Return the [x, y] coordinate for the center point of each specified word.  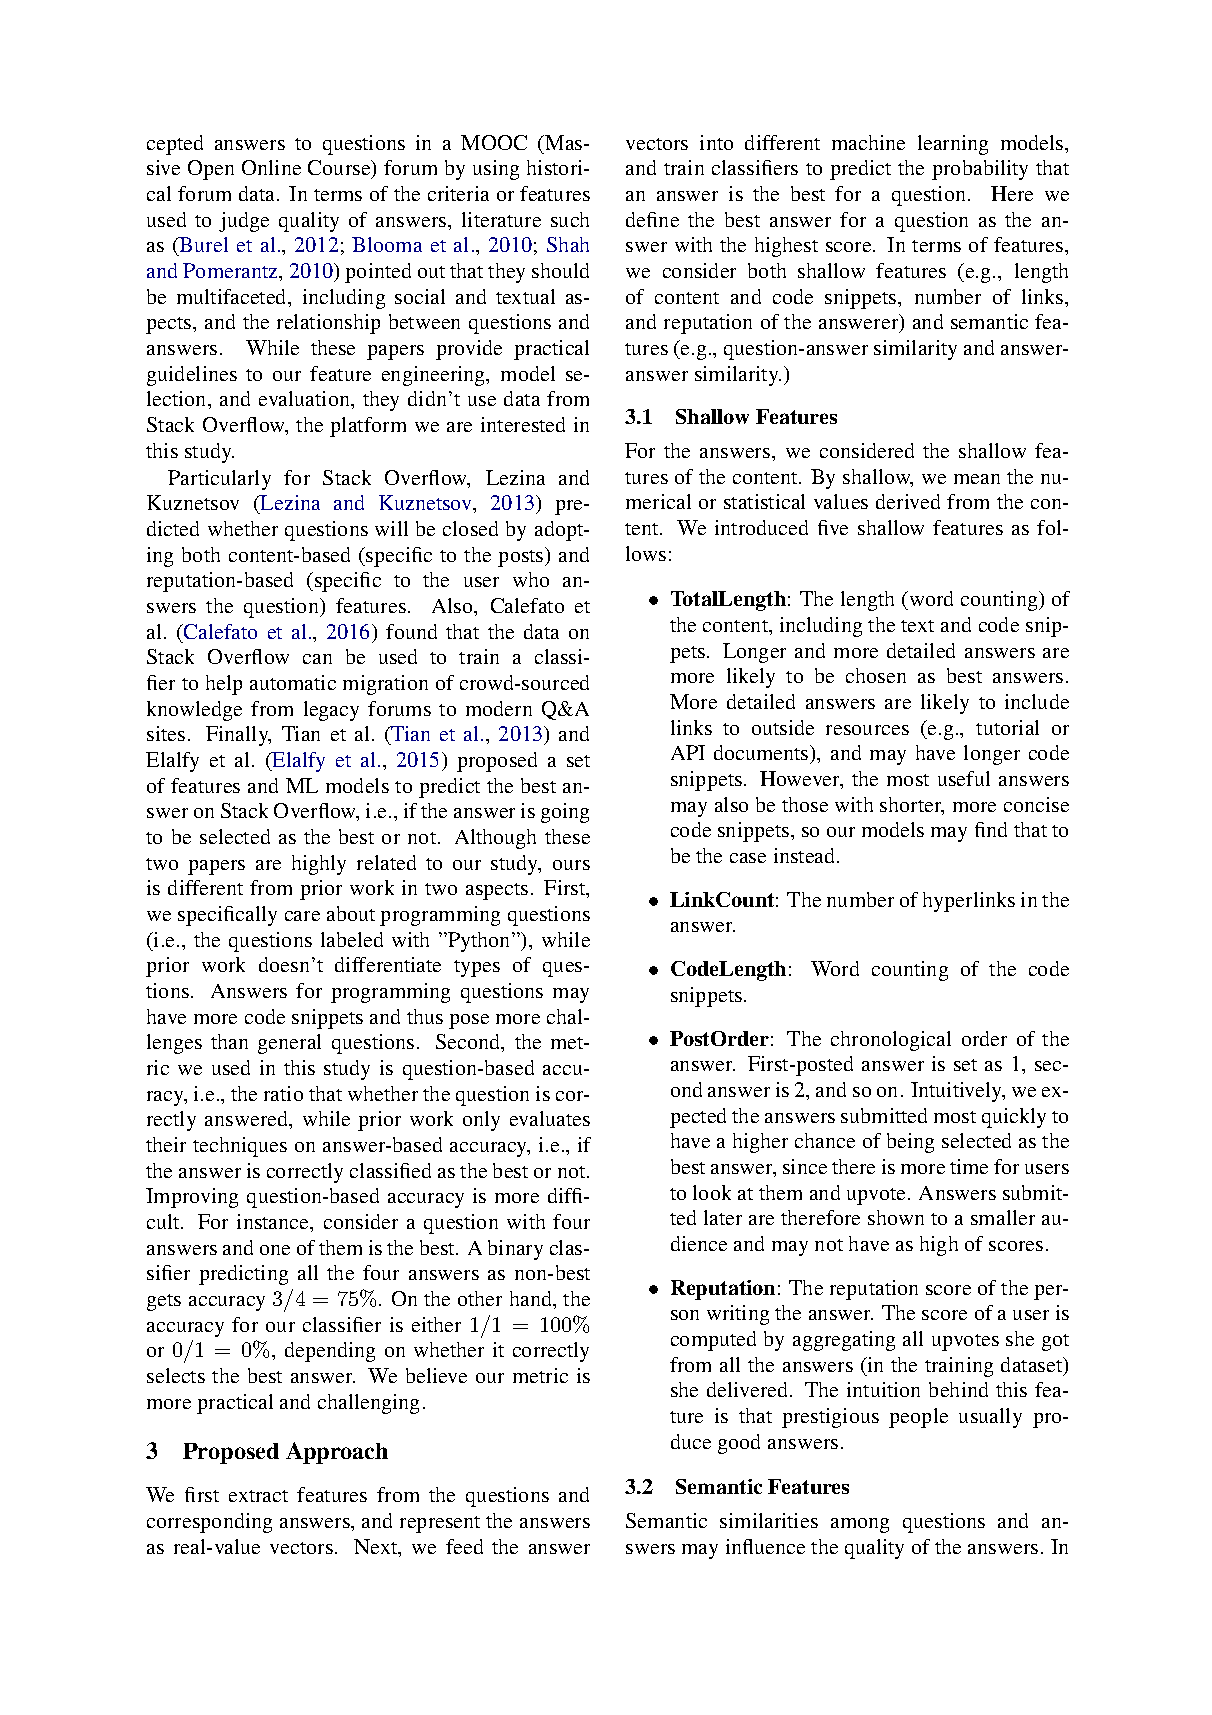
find [991, 829]
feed [464, 1546]
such [570, 219]
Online [271, 167]
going [565, 813]
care [302, 916]
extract [258, 1496]
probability [980, 170]
